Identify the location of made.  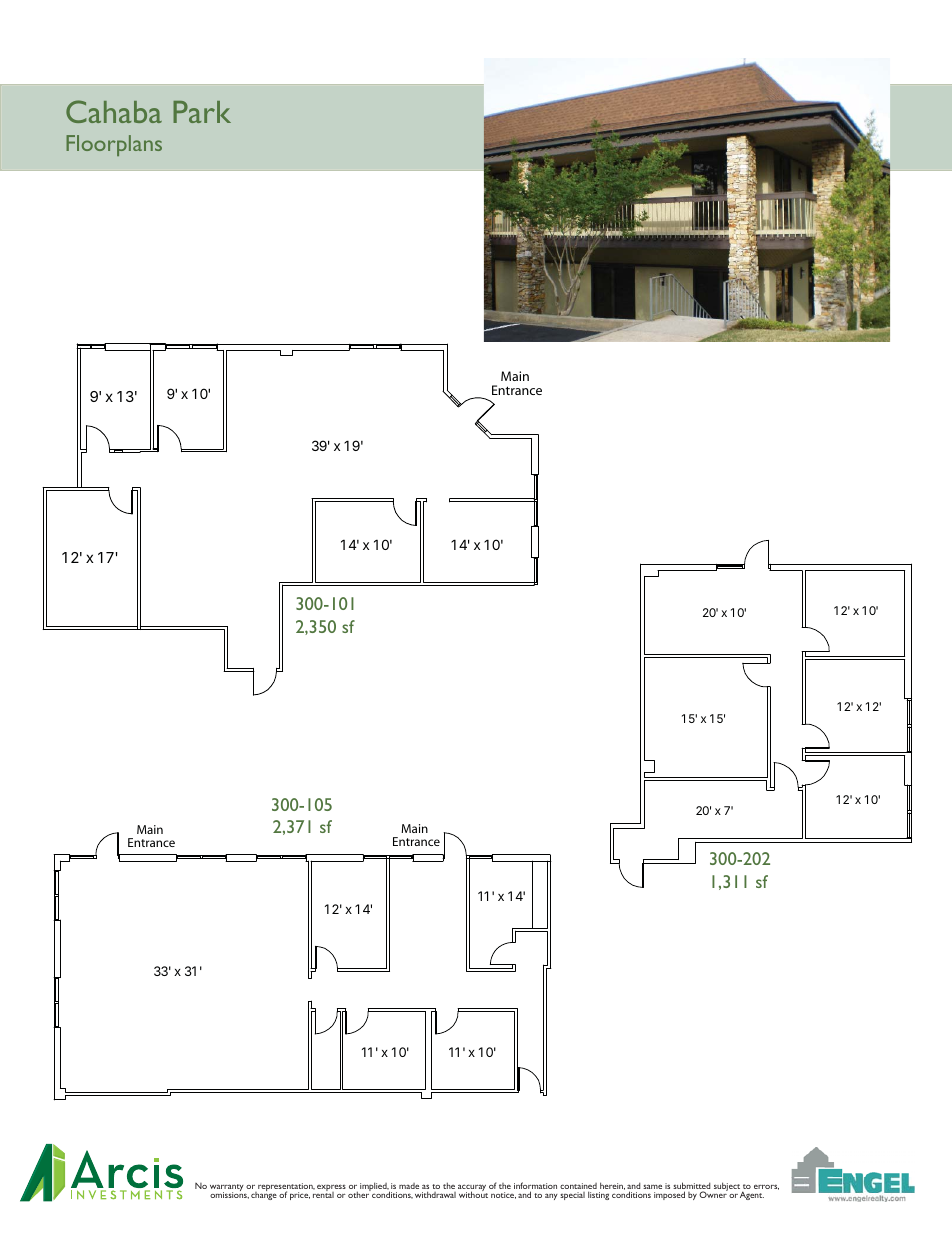
(409, 1186).
